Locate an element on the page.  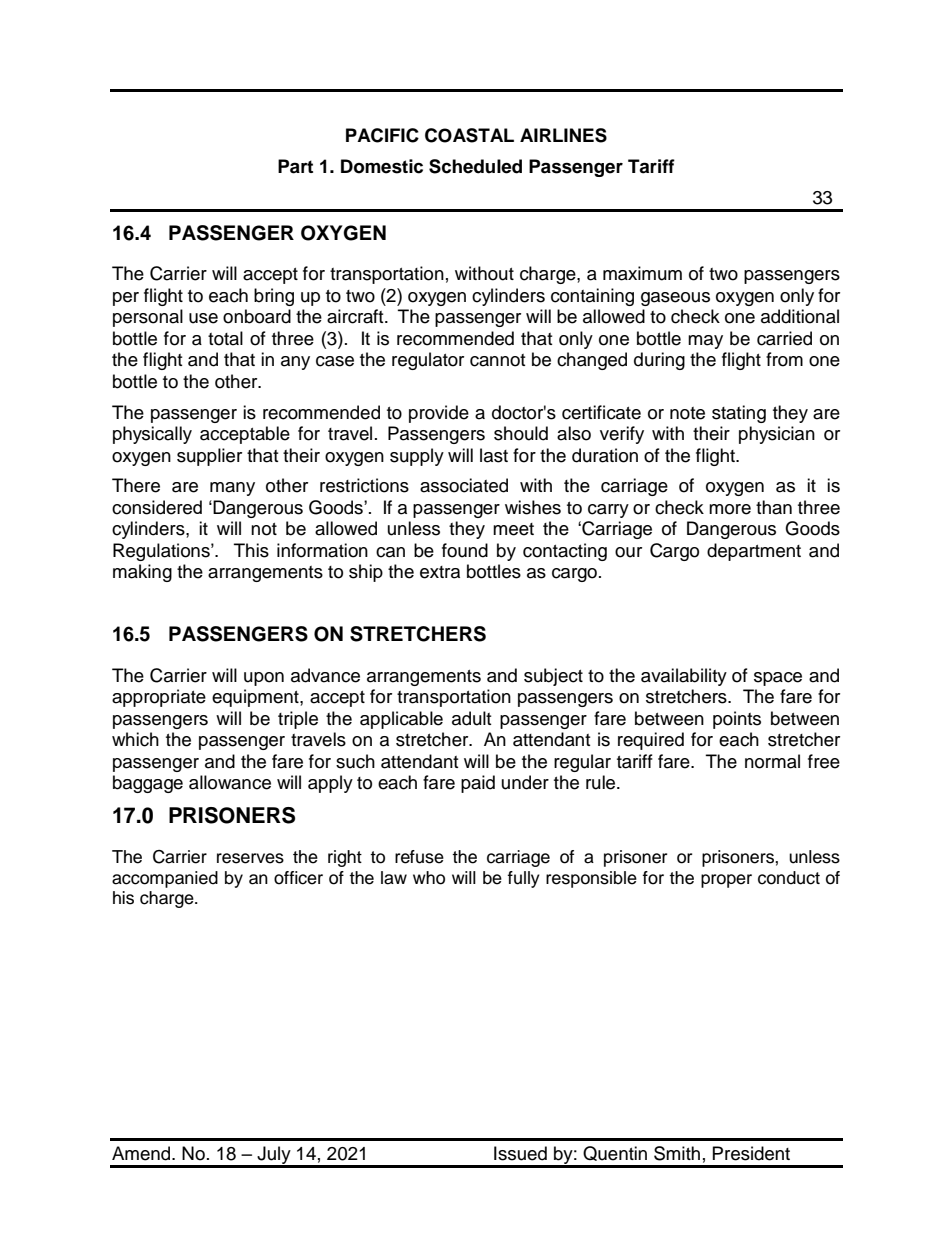
supplier is located at coordinates (209, 457).
